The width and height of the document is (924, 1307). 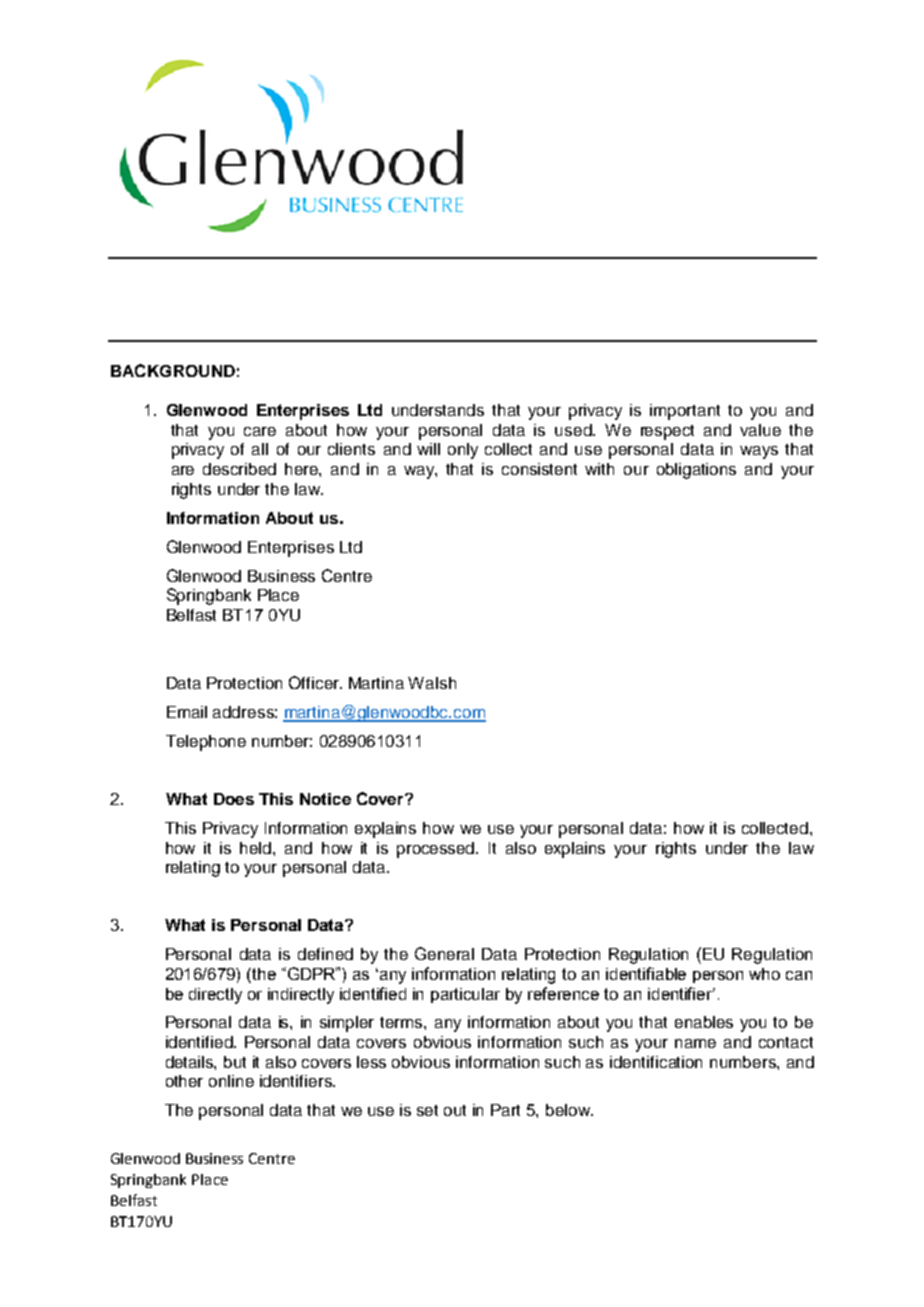 I want to click on online, so click(x=231, y=1081).
